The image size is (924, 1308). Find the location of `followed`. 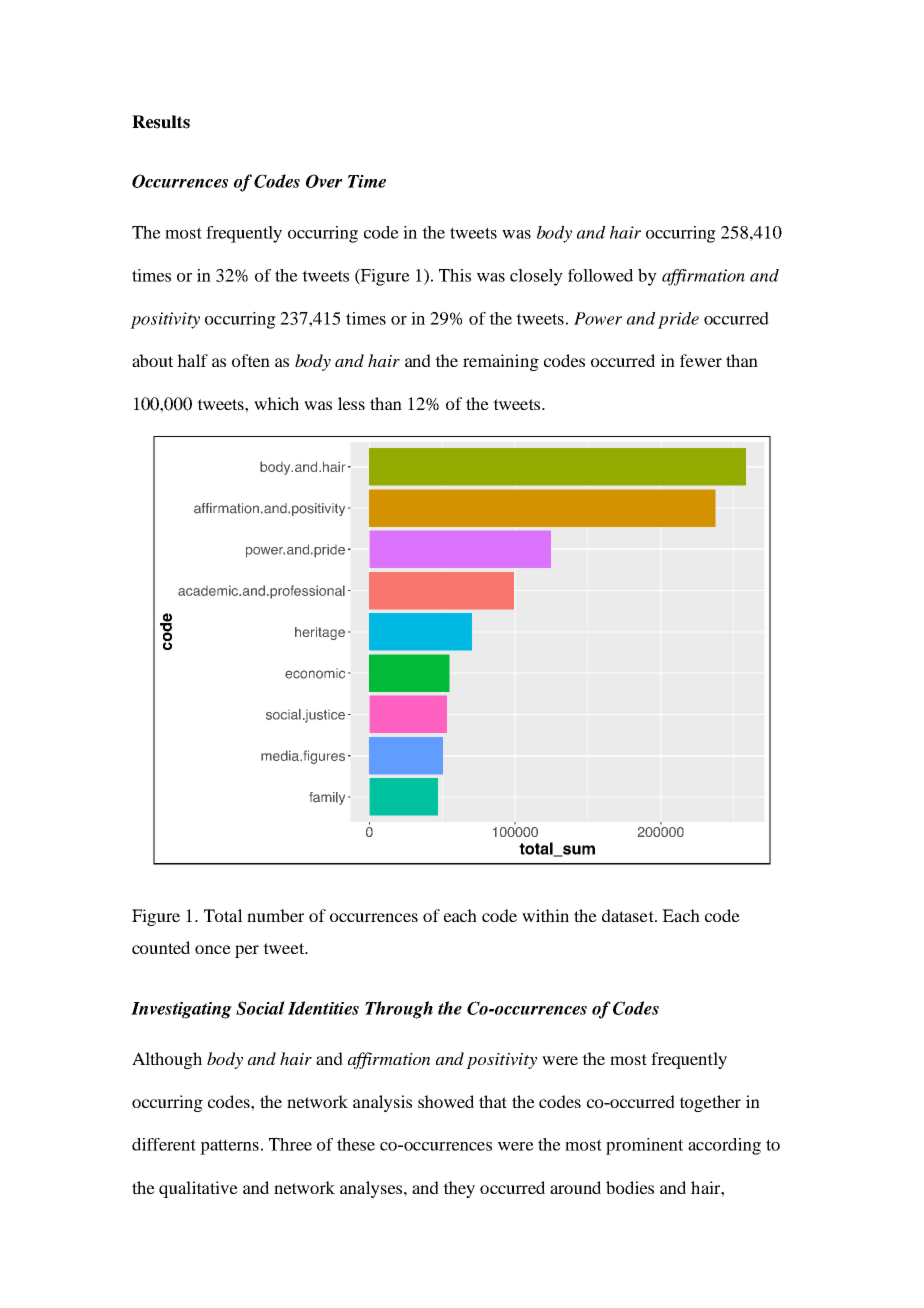

followed is located at coordinates (600, 275).
